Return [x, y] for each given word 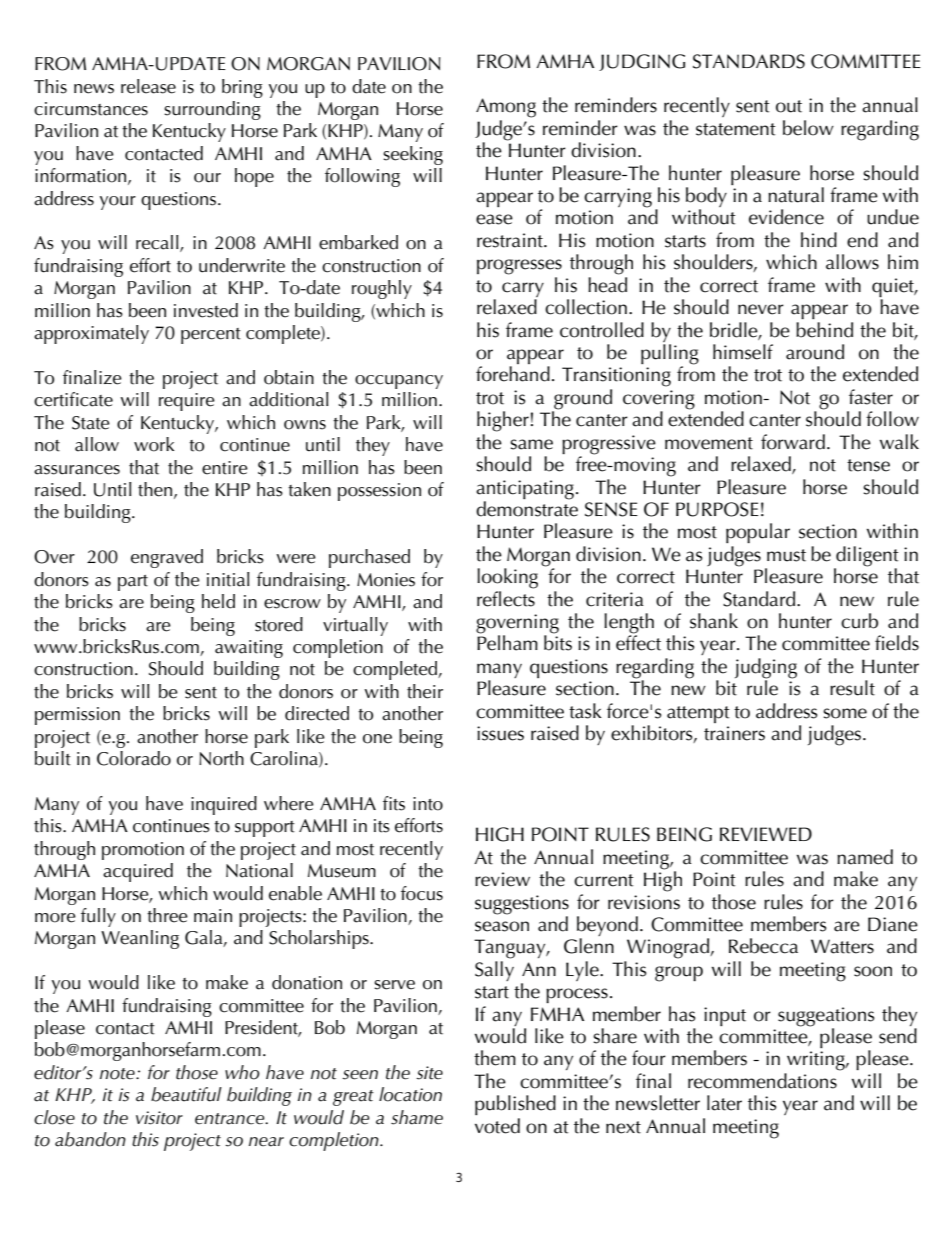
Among [506, 108]
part [133, 583]
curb [859, 621]
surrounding [212, 110]
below [808, 128]
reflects [506, 597]
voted [497, 1126]
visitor [159, 1118]
